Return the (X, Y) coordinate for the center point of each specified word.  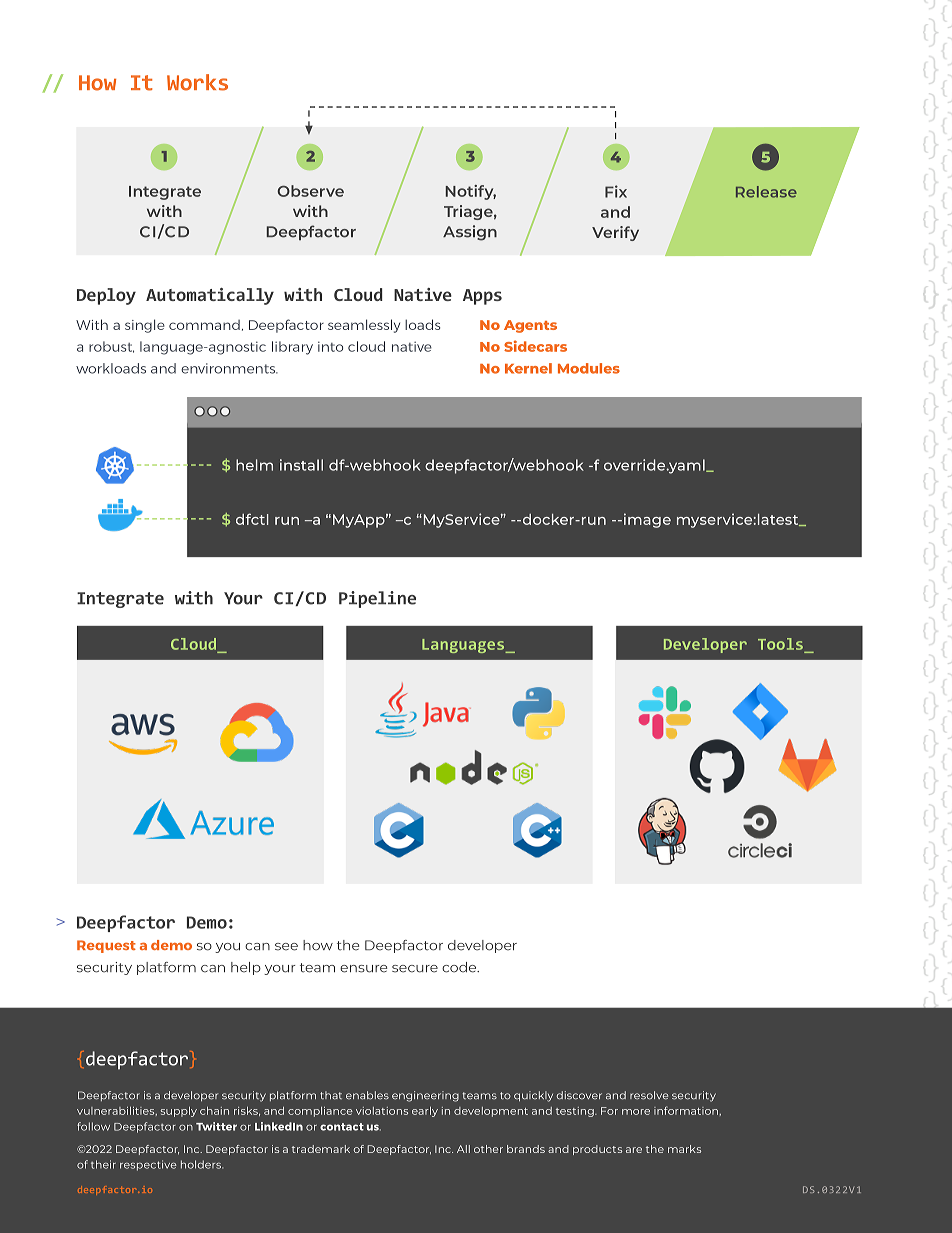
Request (106, 946)
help (246, 968)
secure (415, 969)
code (460, 967)
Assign (470, 233)
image (646, 520)
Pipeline (377, 599)
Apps (482, 297)
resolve (649, 1095)
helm (254, 465)
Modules (589, 368)
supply (179, 1112)
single (145, 326)
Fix (616, 191)
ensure (364, 969)
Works (197, 82)
